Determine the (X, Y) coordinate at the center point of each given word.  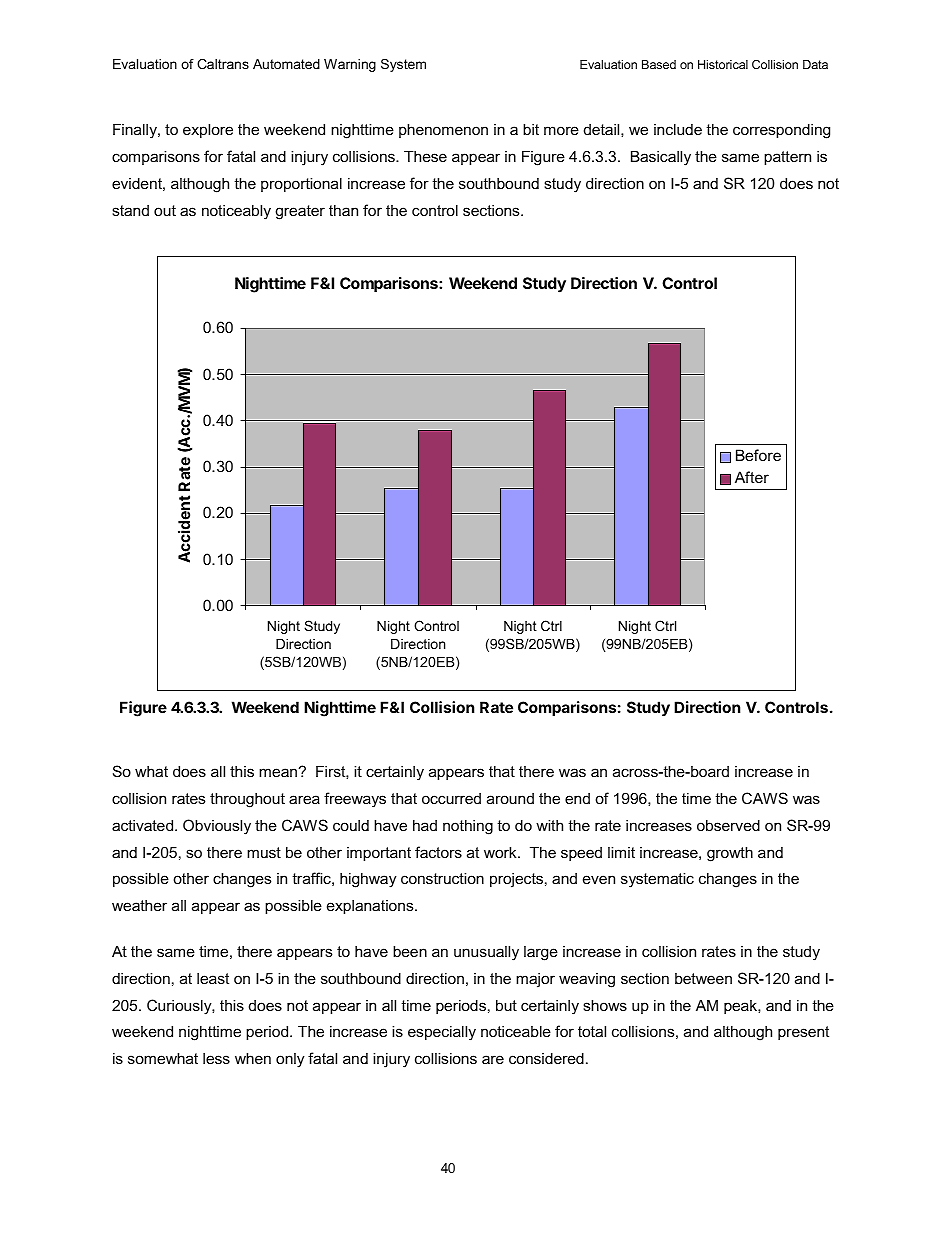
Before (758, 455)
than (343, 210)
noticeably (236, 212)
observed (728, 825)
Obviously (217, 827)
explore (208, 130)
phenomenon (443, 130)
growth (730, 854)
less (216, 1058)
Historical (723, 64)
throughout (247, 800)
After (752, 477)
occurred (451, 798)
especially (442, 1033)
